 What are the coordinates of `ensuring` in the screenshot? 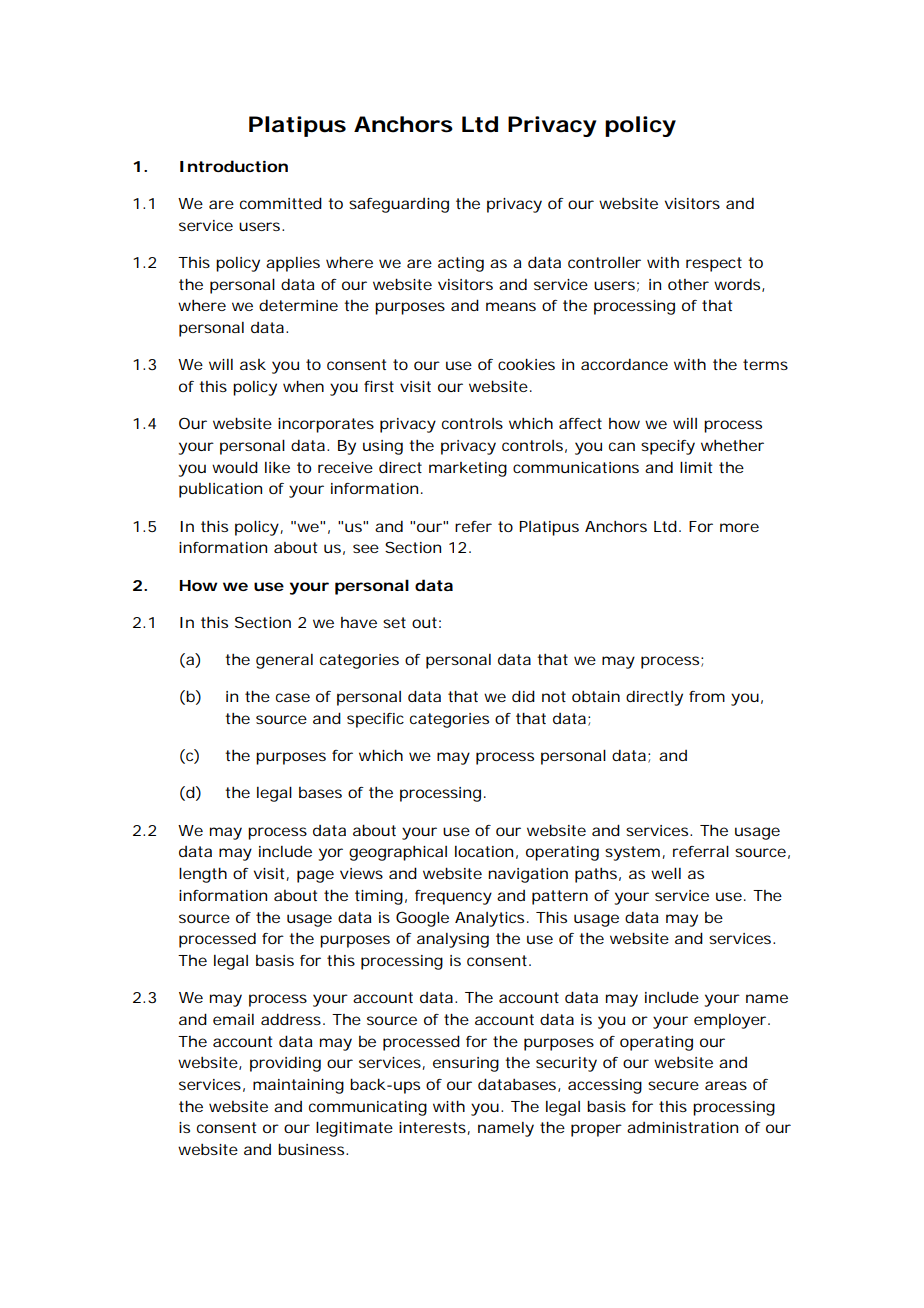 It's located at (466, 1064).
